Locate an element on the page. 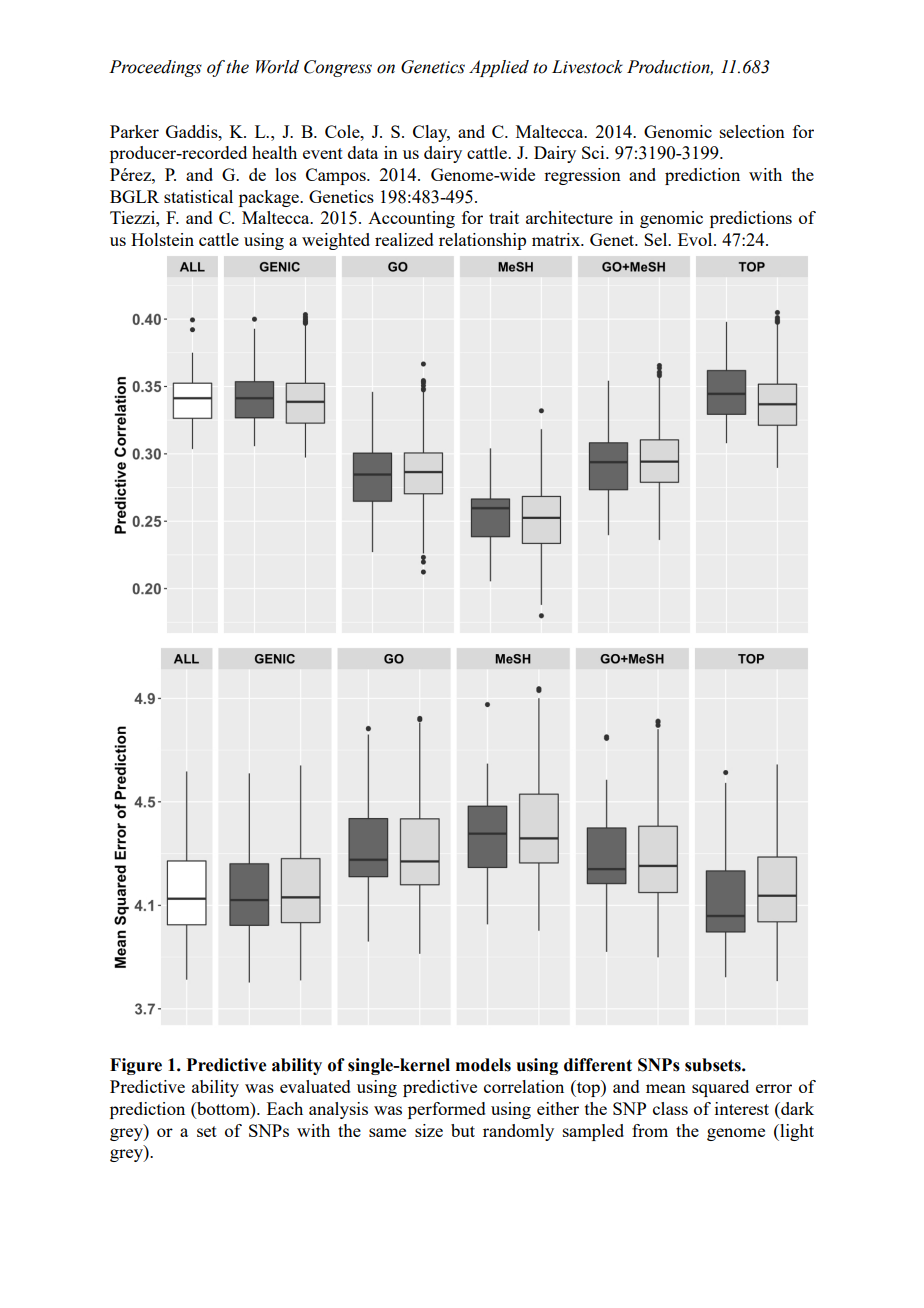  Applied is located at coordinates (499, 68).
